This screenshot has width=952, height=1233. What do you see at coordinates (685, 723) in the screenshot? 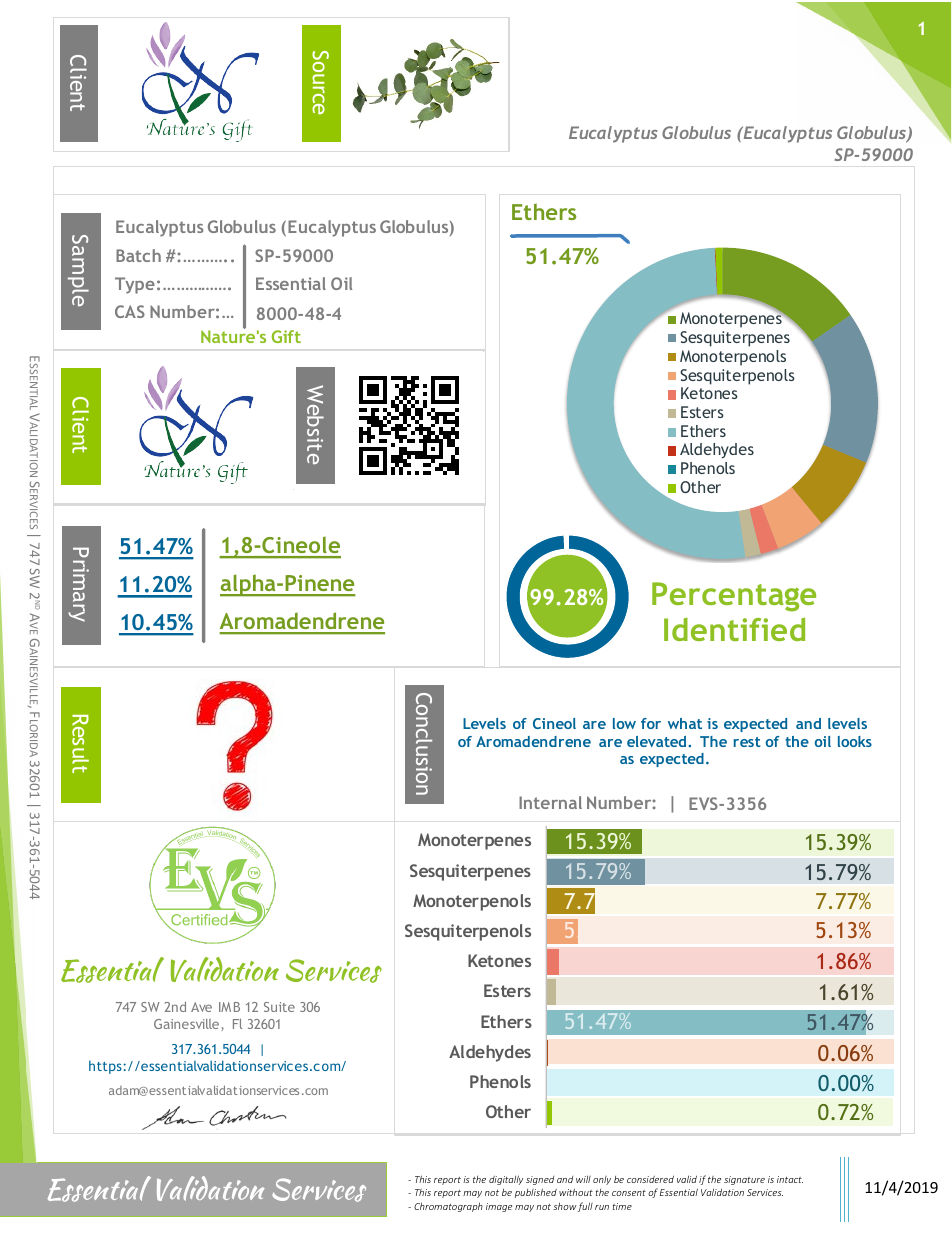
I see `what` at bounding box center [685, 723].
